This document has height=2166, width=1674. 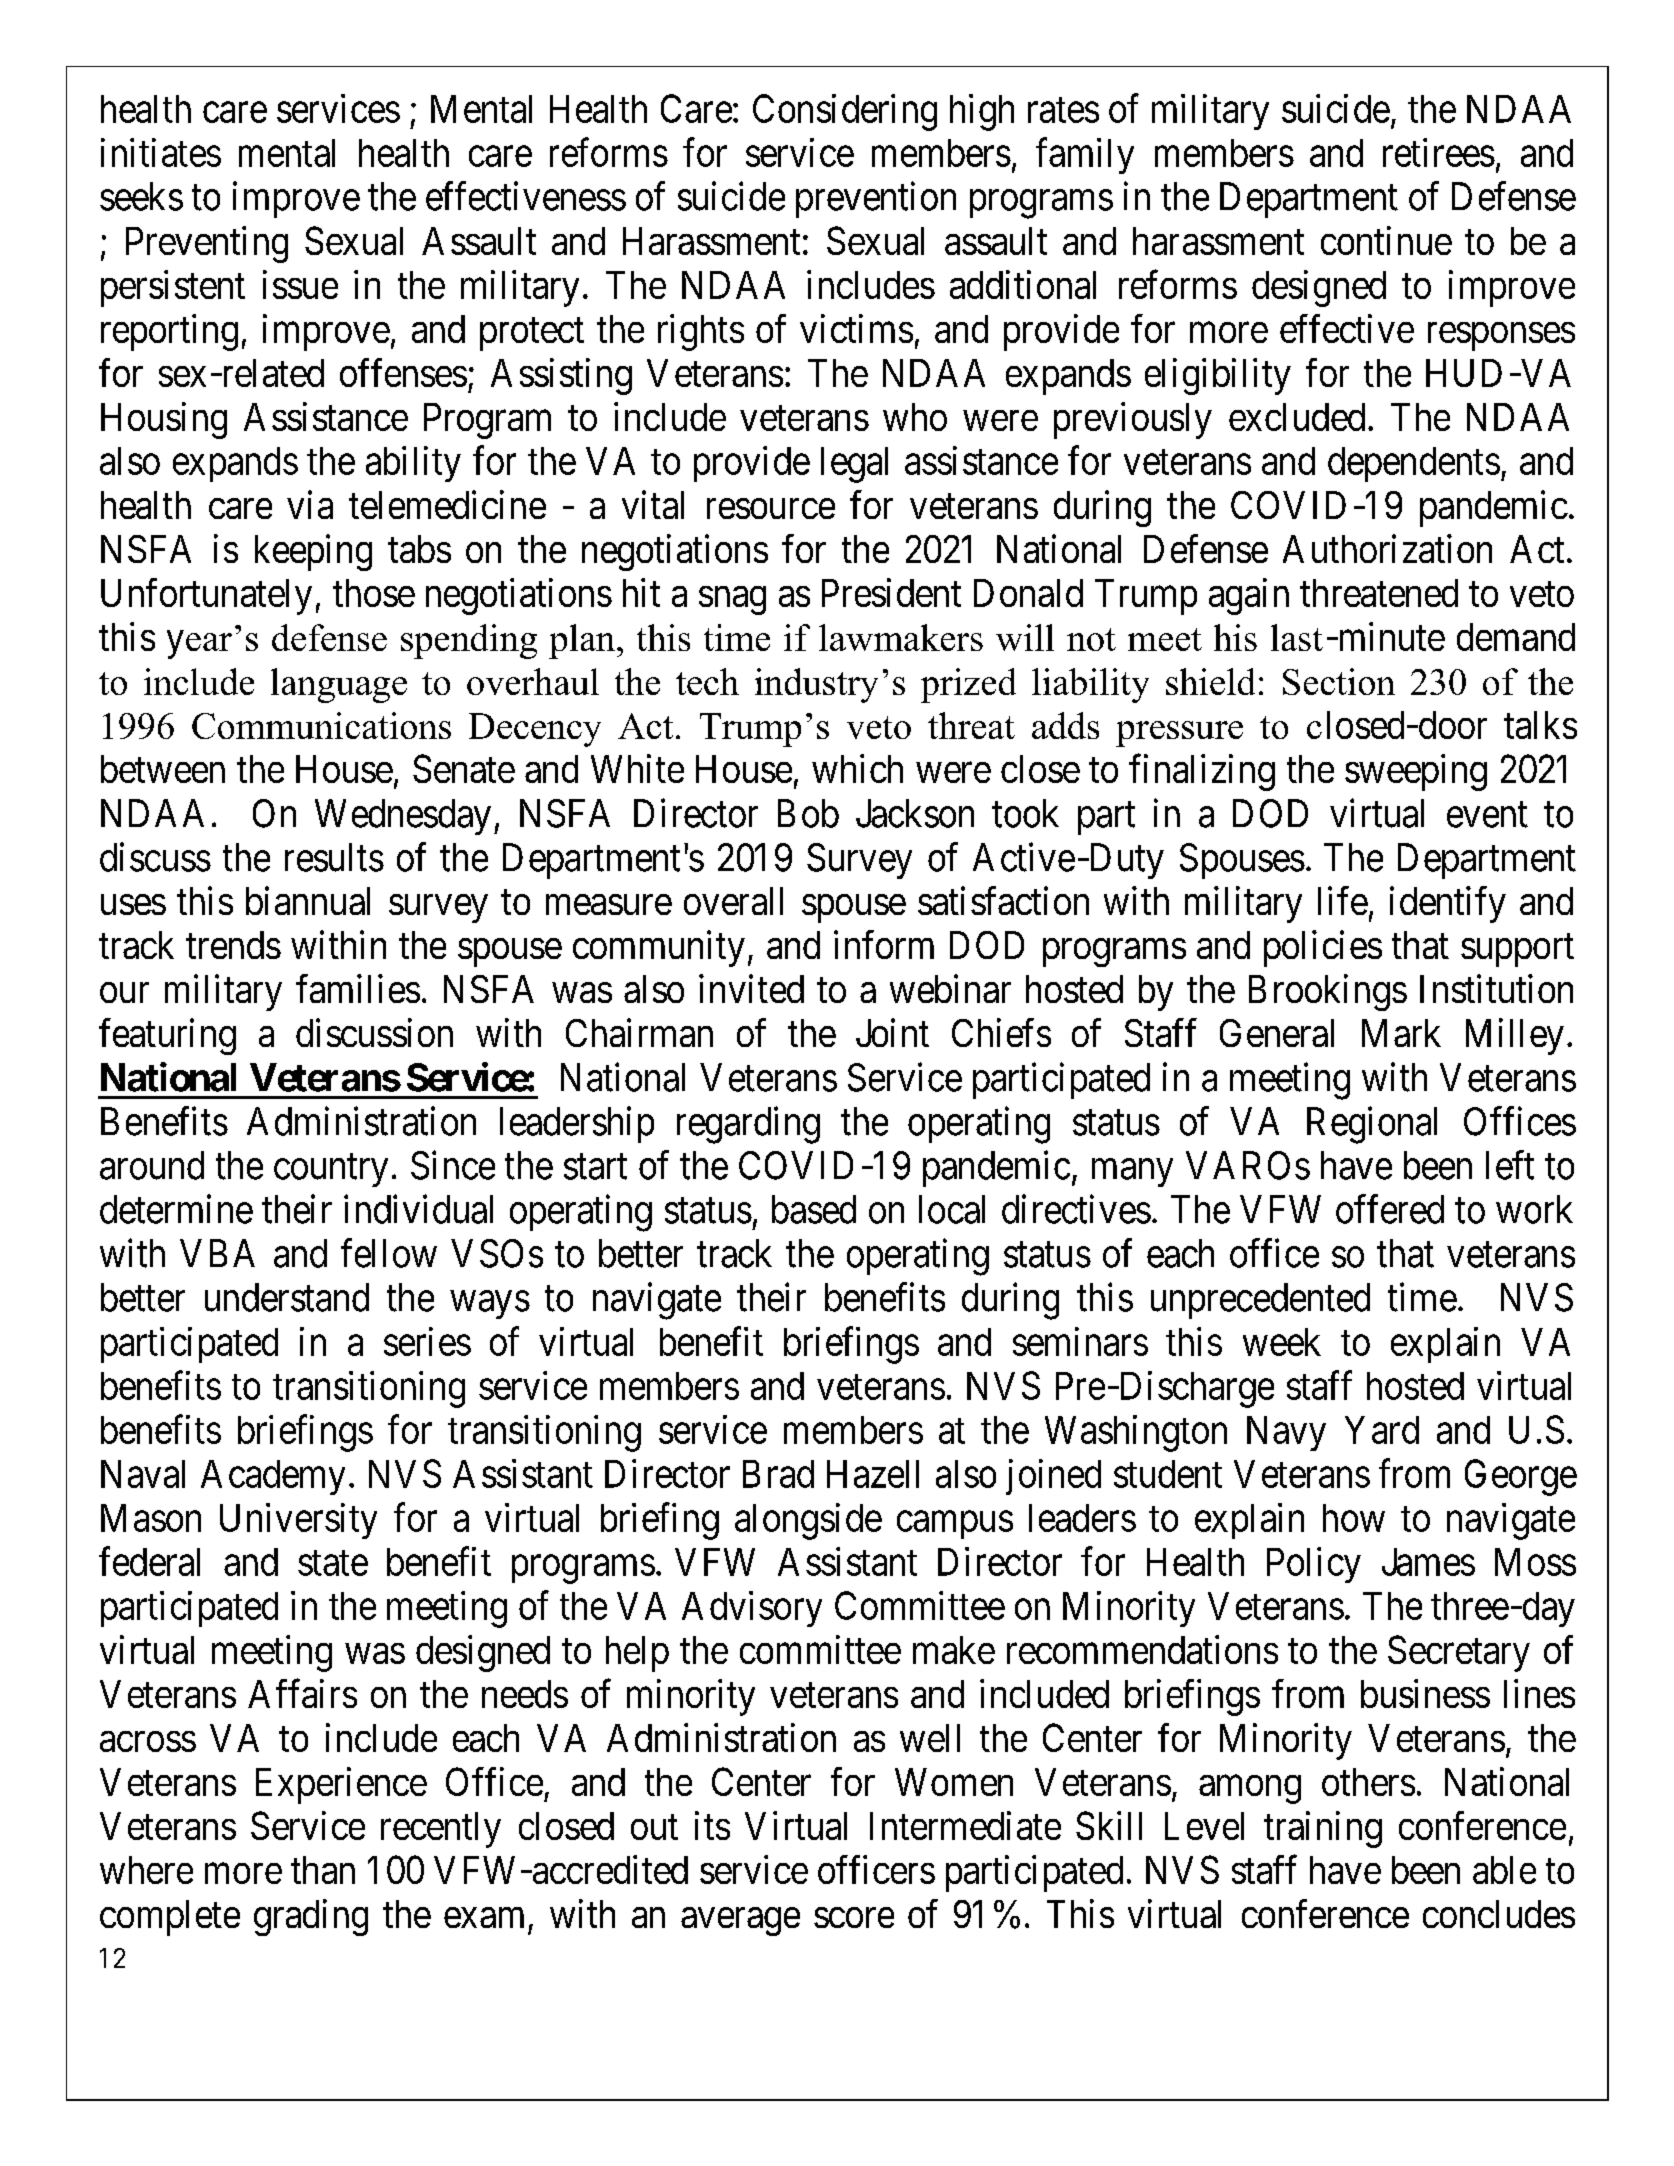 I want to click on Communications, so click(x=321, y=725).
